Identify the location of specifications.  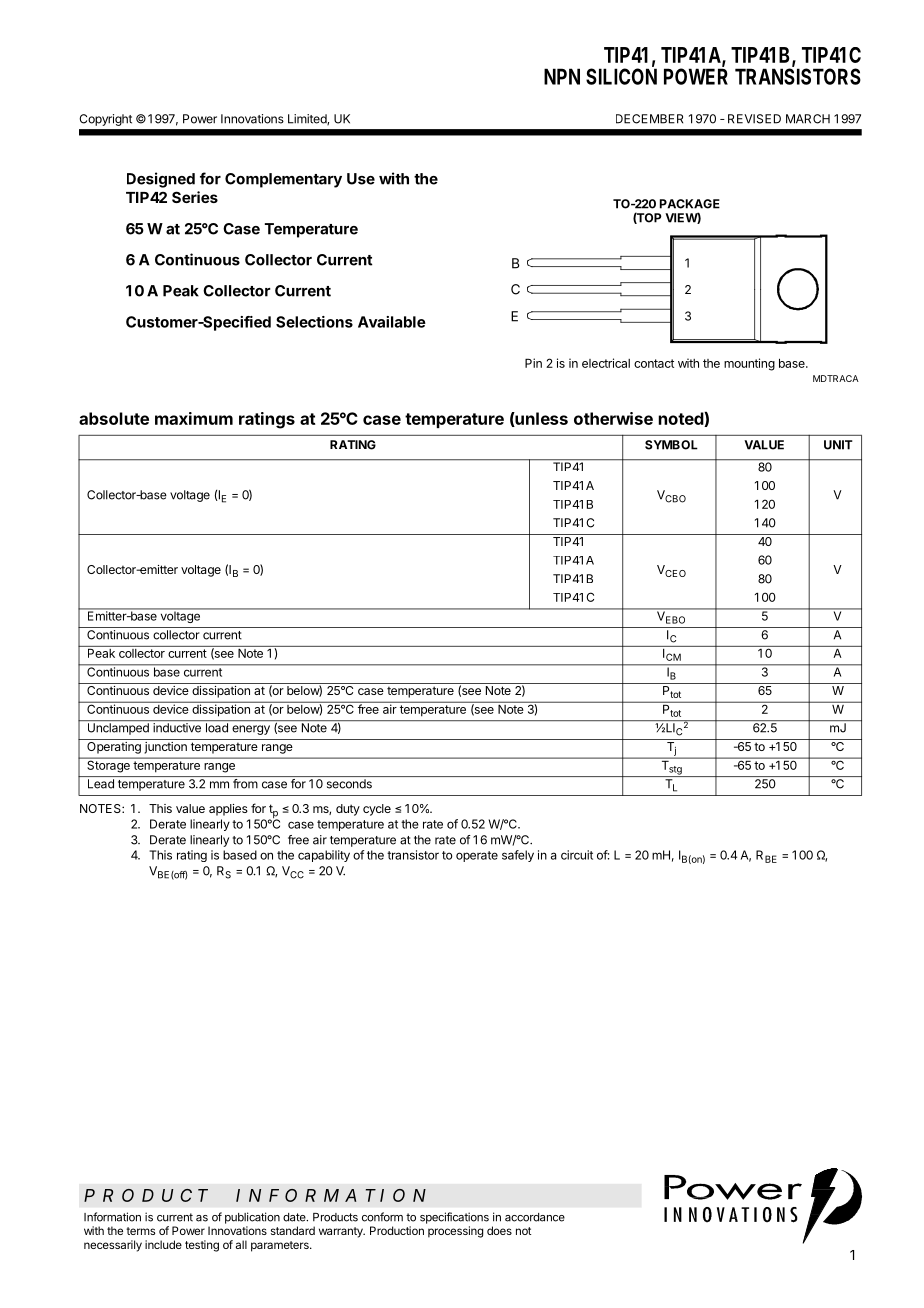
(454, 1218).
